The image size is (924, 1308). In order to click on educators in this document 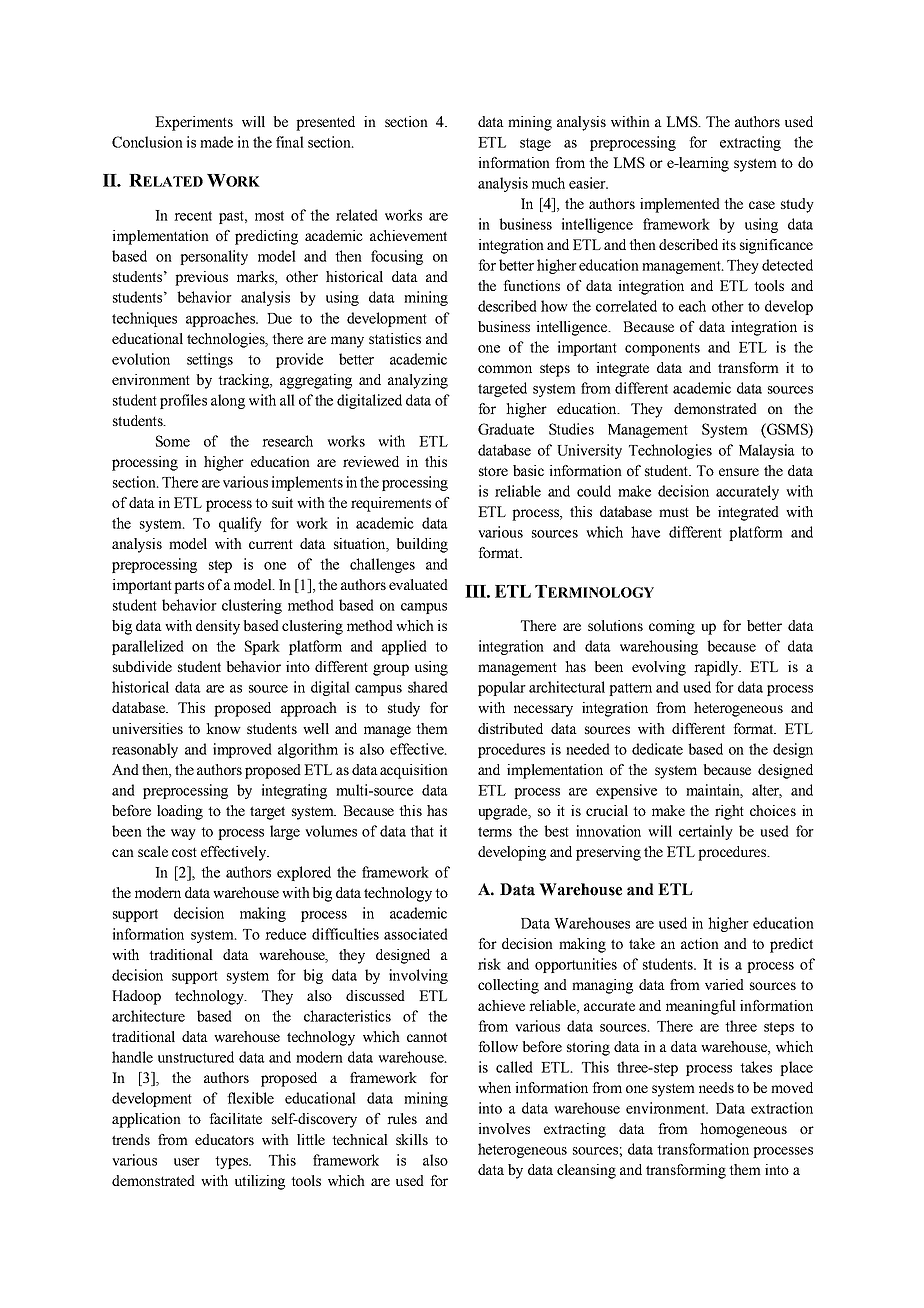, I will do `click(224, 1139)`.
